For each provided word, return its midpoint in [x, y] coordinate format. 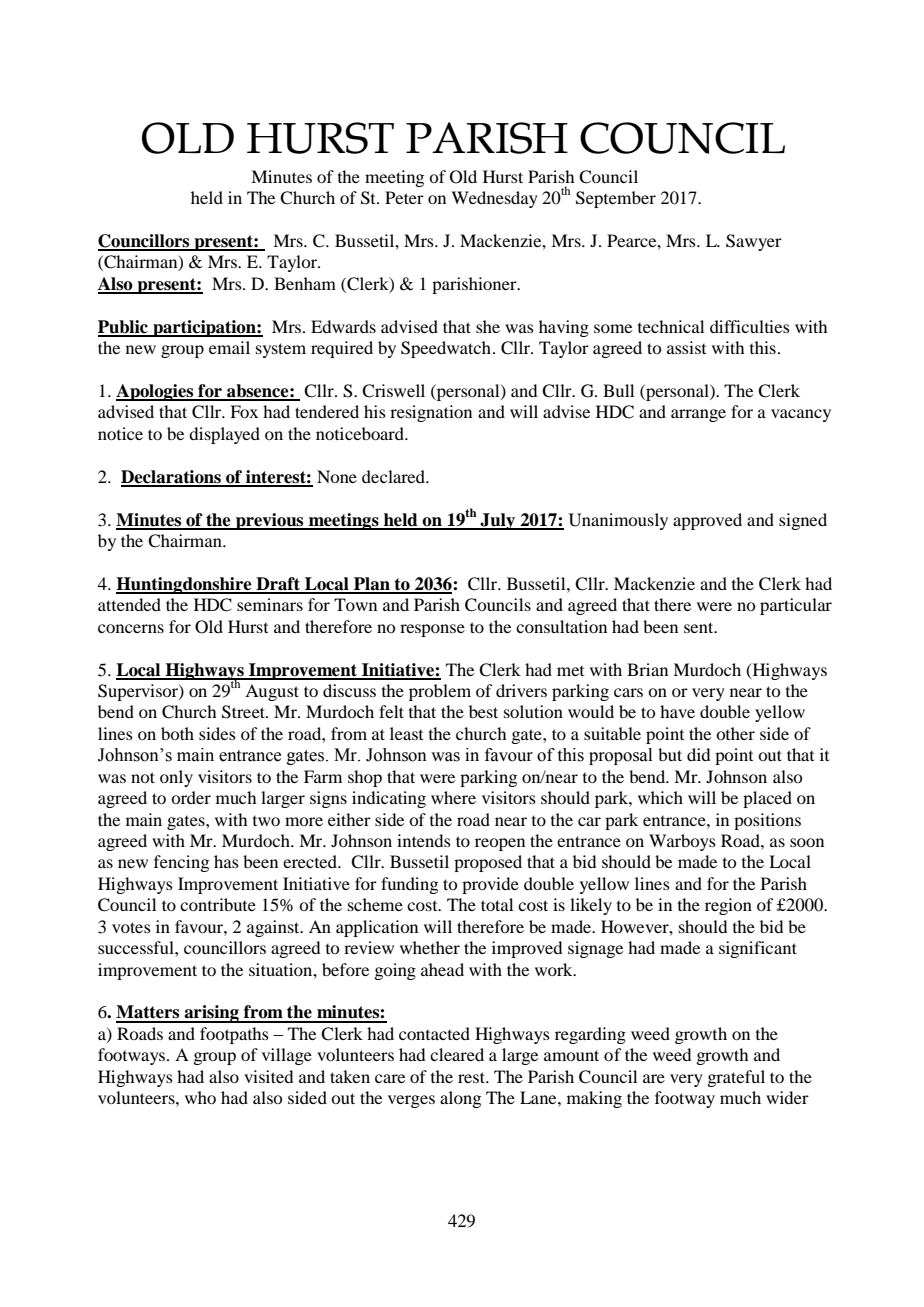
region [728, 906]
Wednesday [494, 199]
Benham [305, 283]
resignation [431, 413]
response [432, 630]
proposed [488, 863]
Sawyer [754, 242]
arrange [698, 415]
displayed [224, 435]
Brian [647, 669]
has [226, 861]
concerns [131, 628]
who [200, 1097]
